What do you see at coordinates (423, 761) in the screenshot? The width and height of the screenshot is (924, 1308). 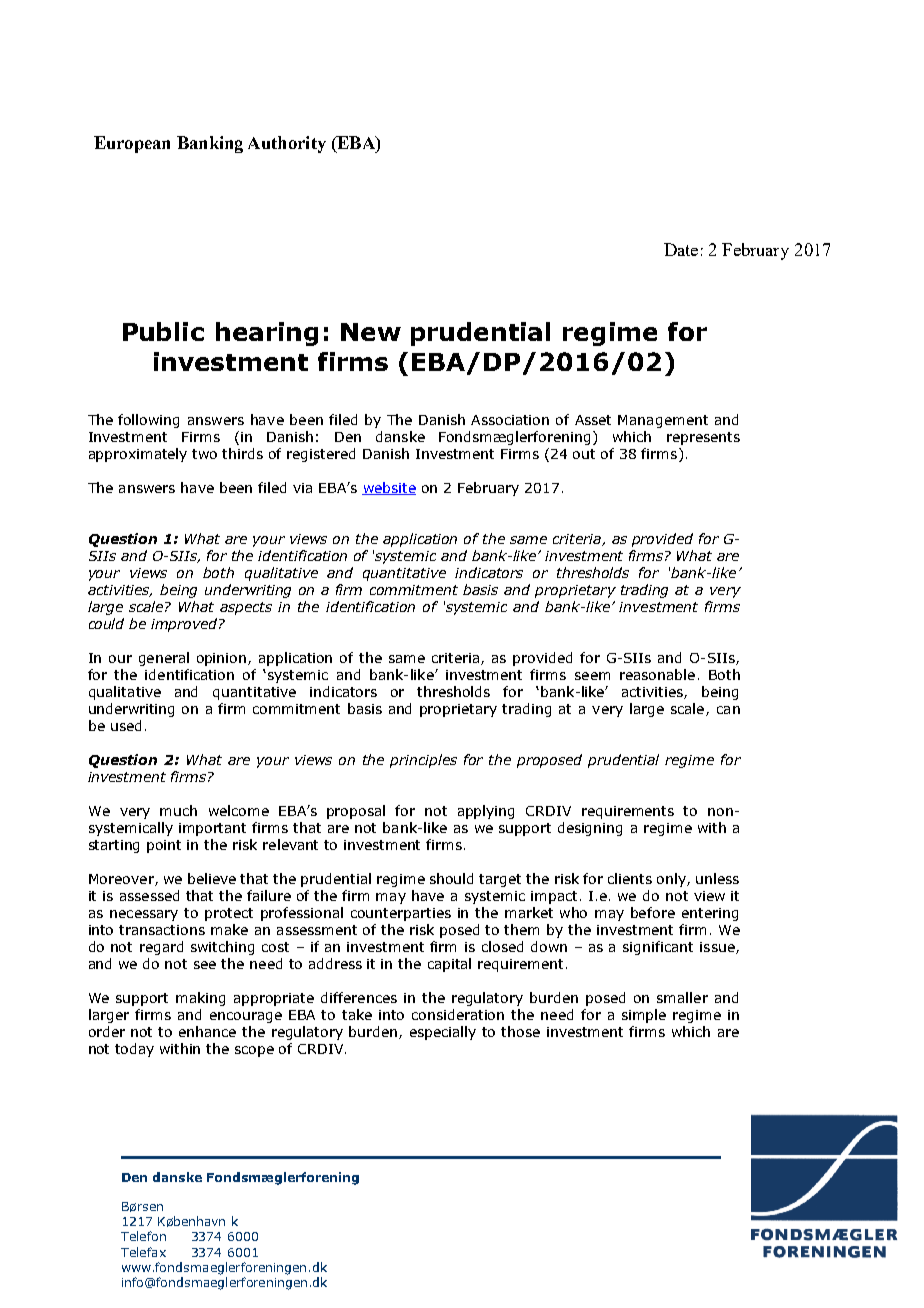 I see `principles` at bounding box center [423, 761].
